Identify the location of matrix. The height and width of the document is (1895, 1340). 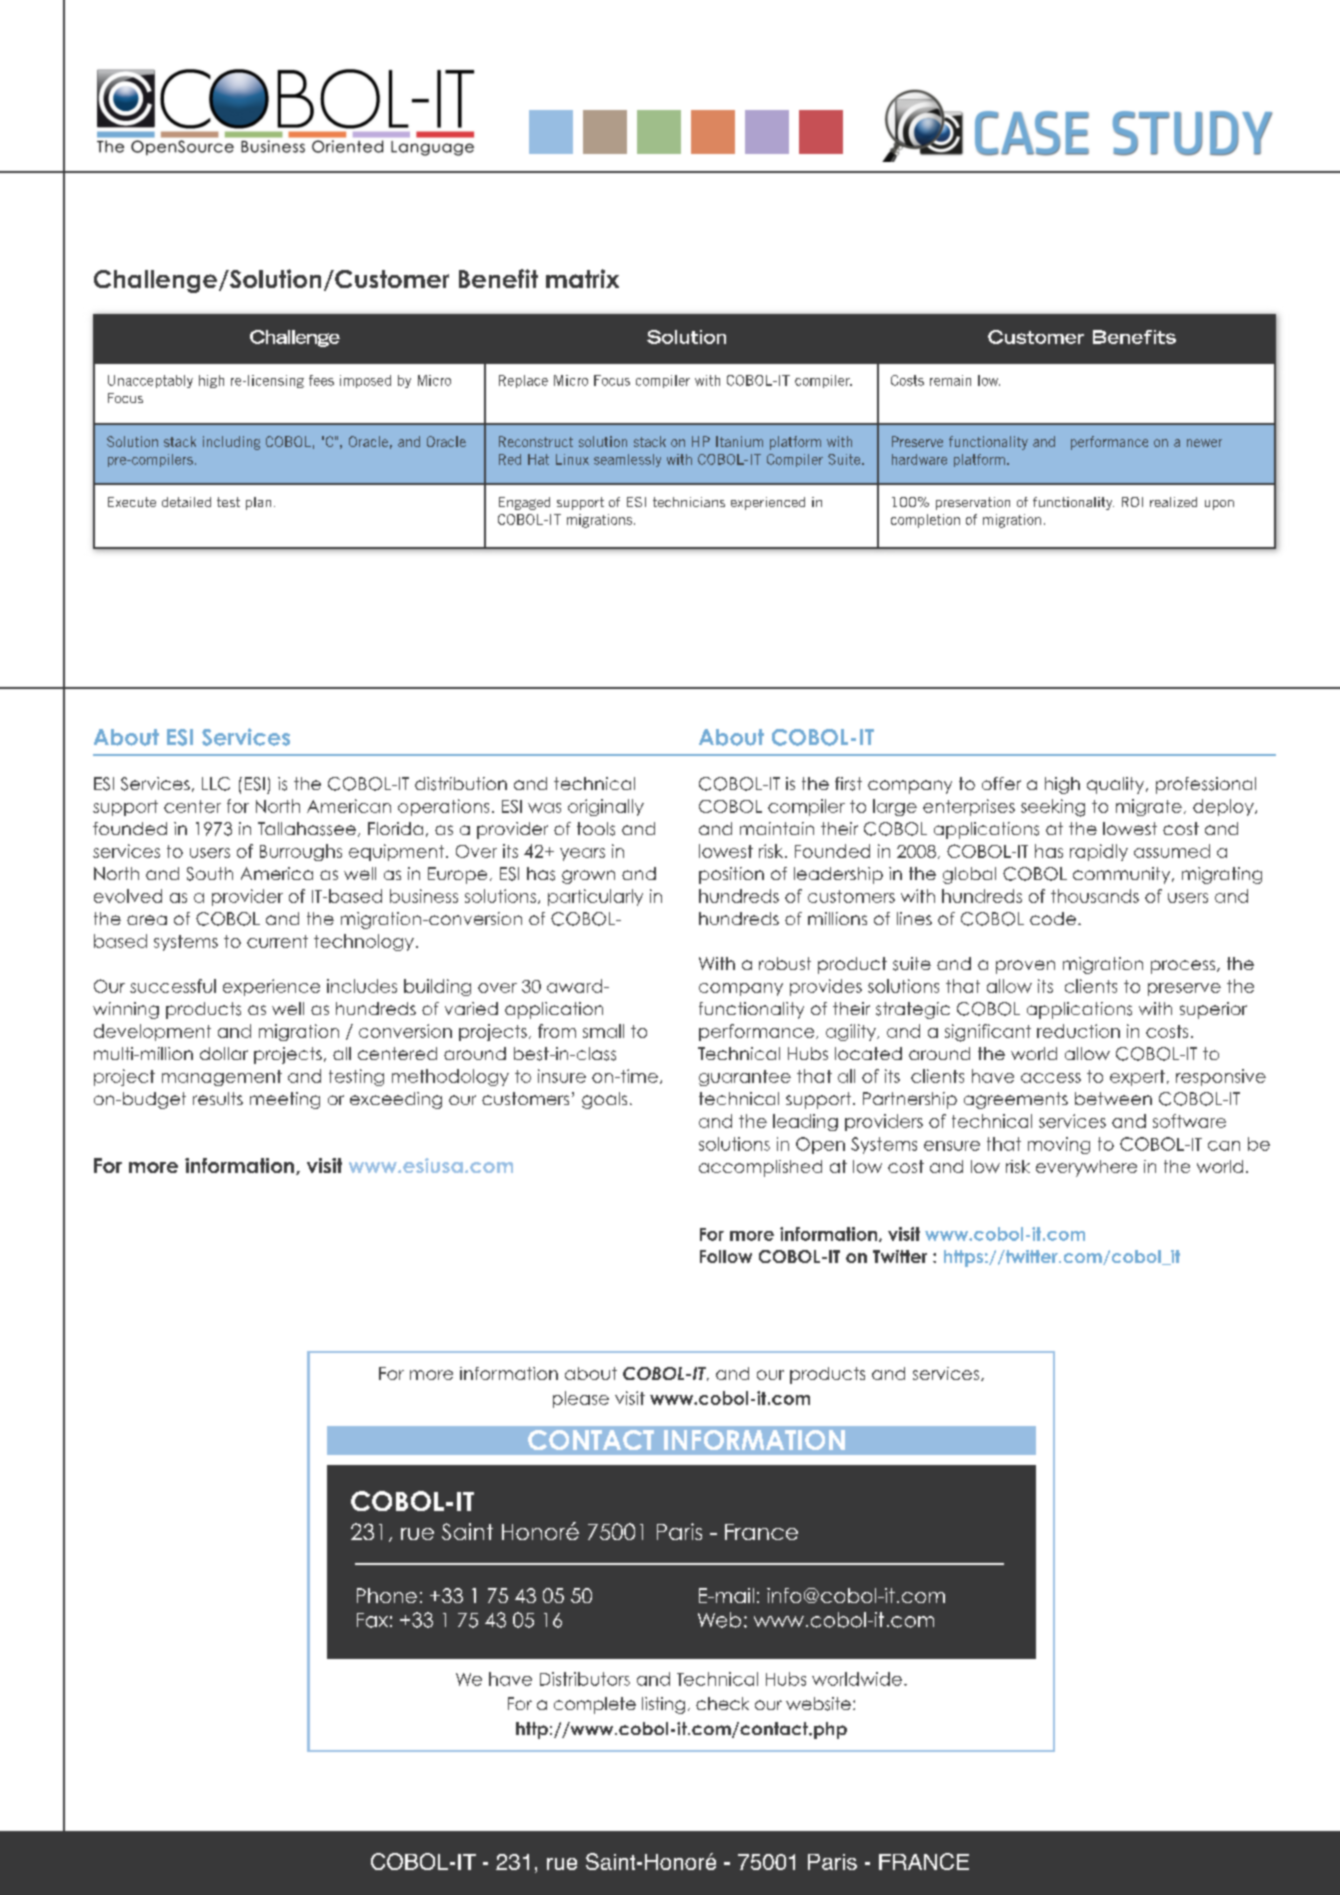
(582, 278).
